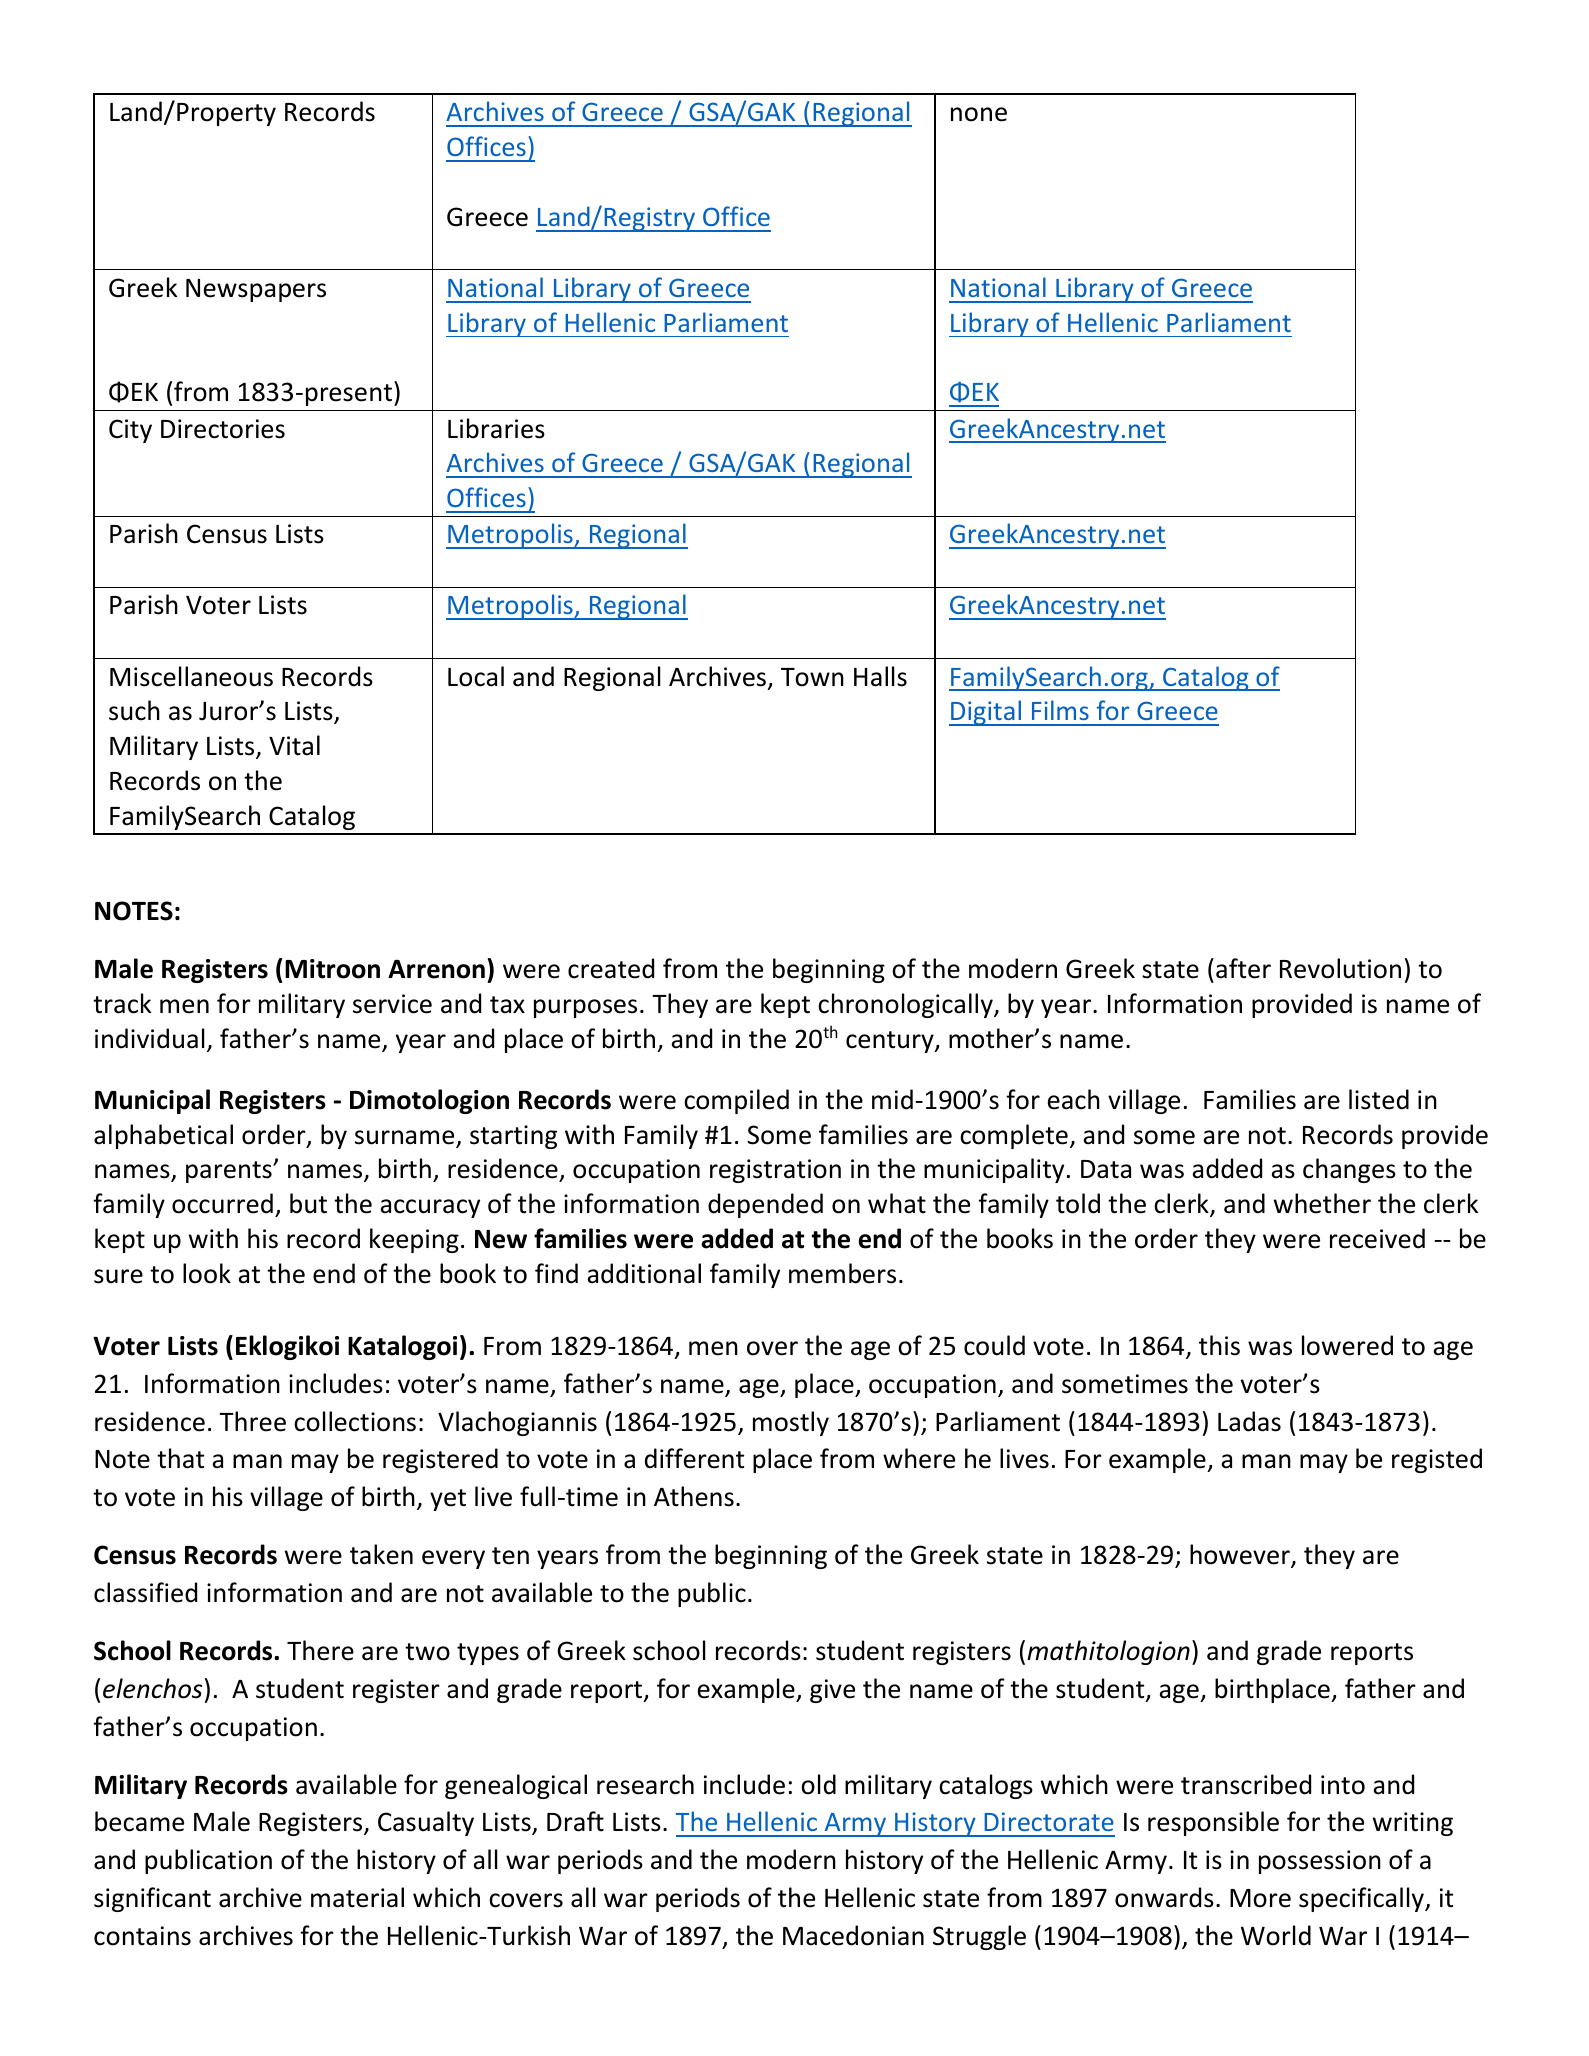 Image resolution: width=1589 pixels, height=2056 pixels. What do you see at coordinates (1322, 1203) in the document?
I see `whether` at bounding box center [1322, 1203].
